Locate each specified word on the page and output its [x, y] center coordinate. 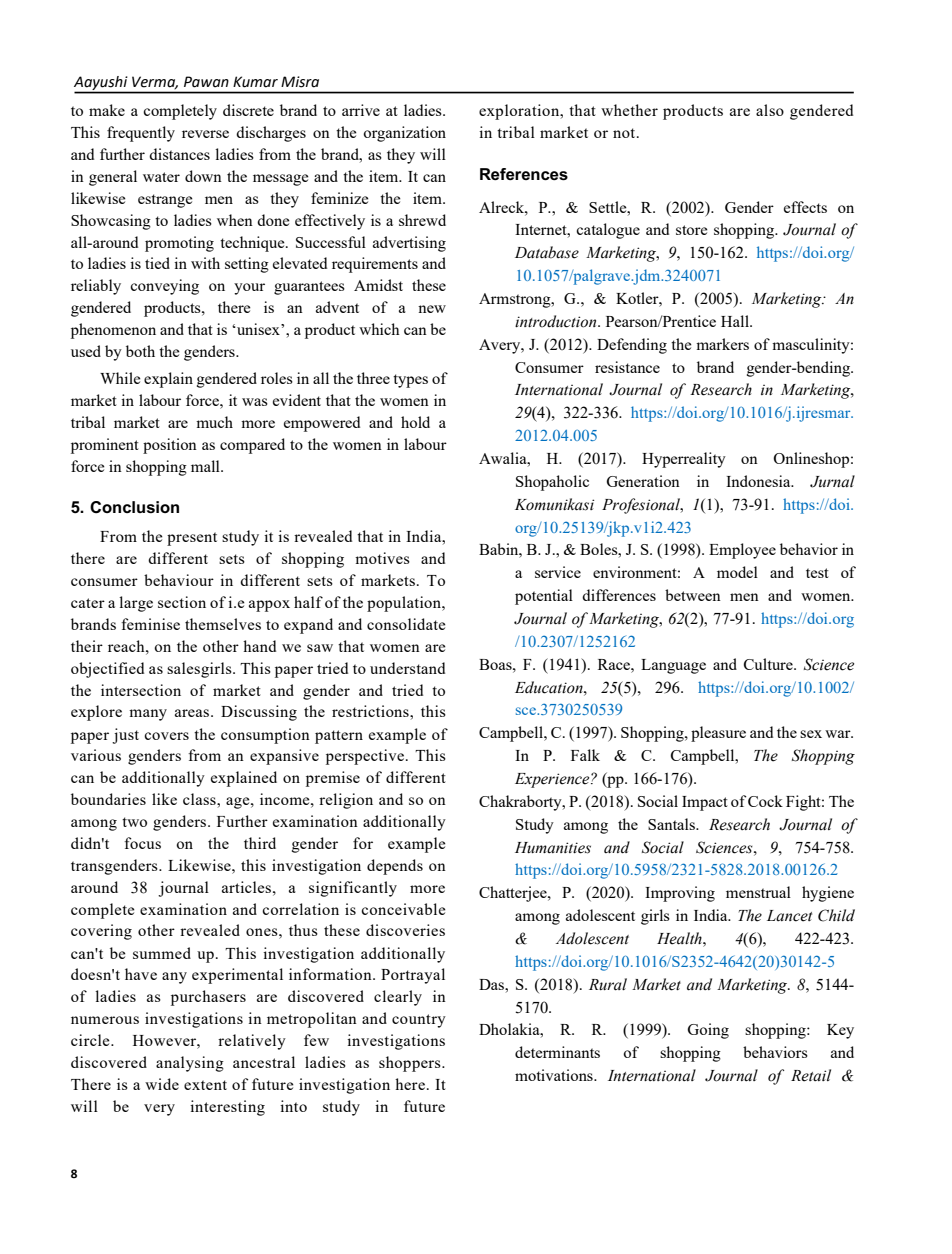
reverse [205, 134]
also [770, 110]
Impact [705, 803]
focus [142, 843]
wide [162, 1084]
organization [404, 134]
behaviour [179, 580]
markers [722, 344]
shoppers [411, 1064]
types [410, 381]
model [737, 572]
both [140, 351]
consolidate [406, 624]
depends [395, 867]
